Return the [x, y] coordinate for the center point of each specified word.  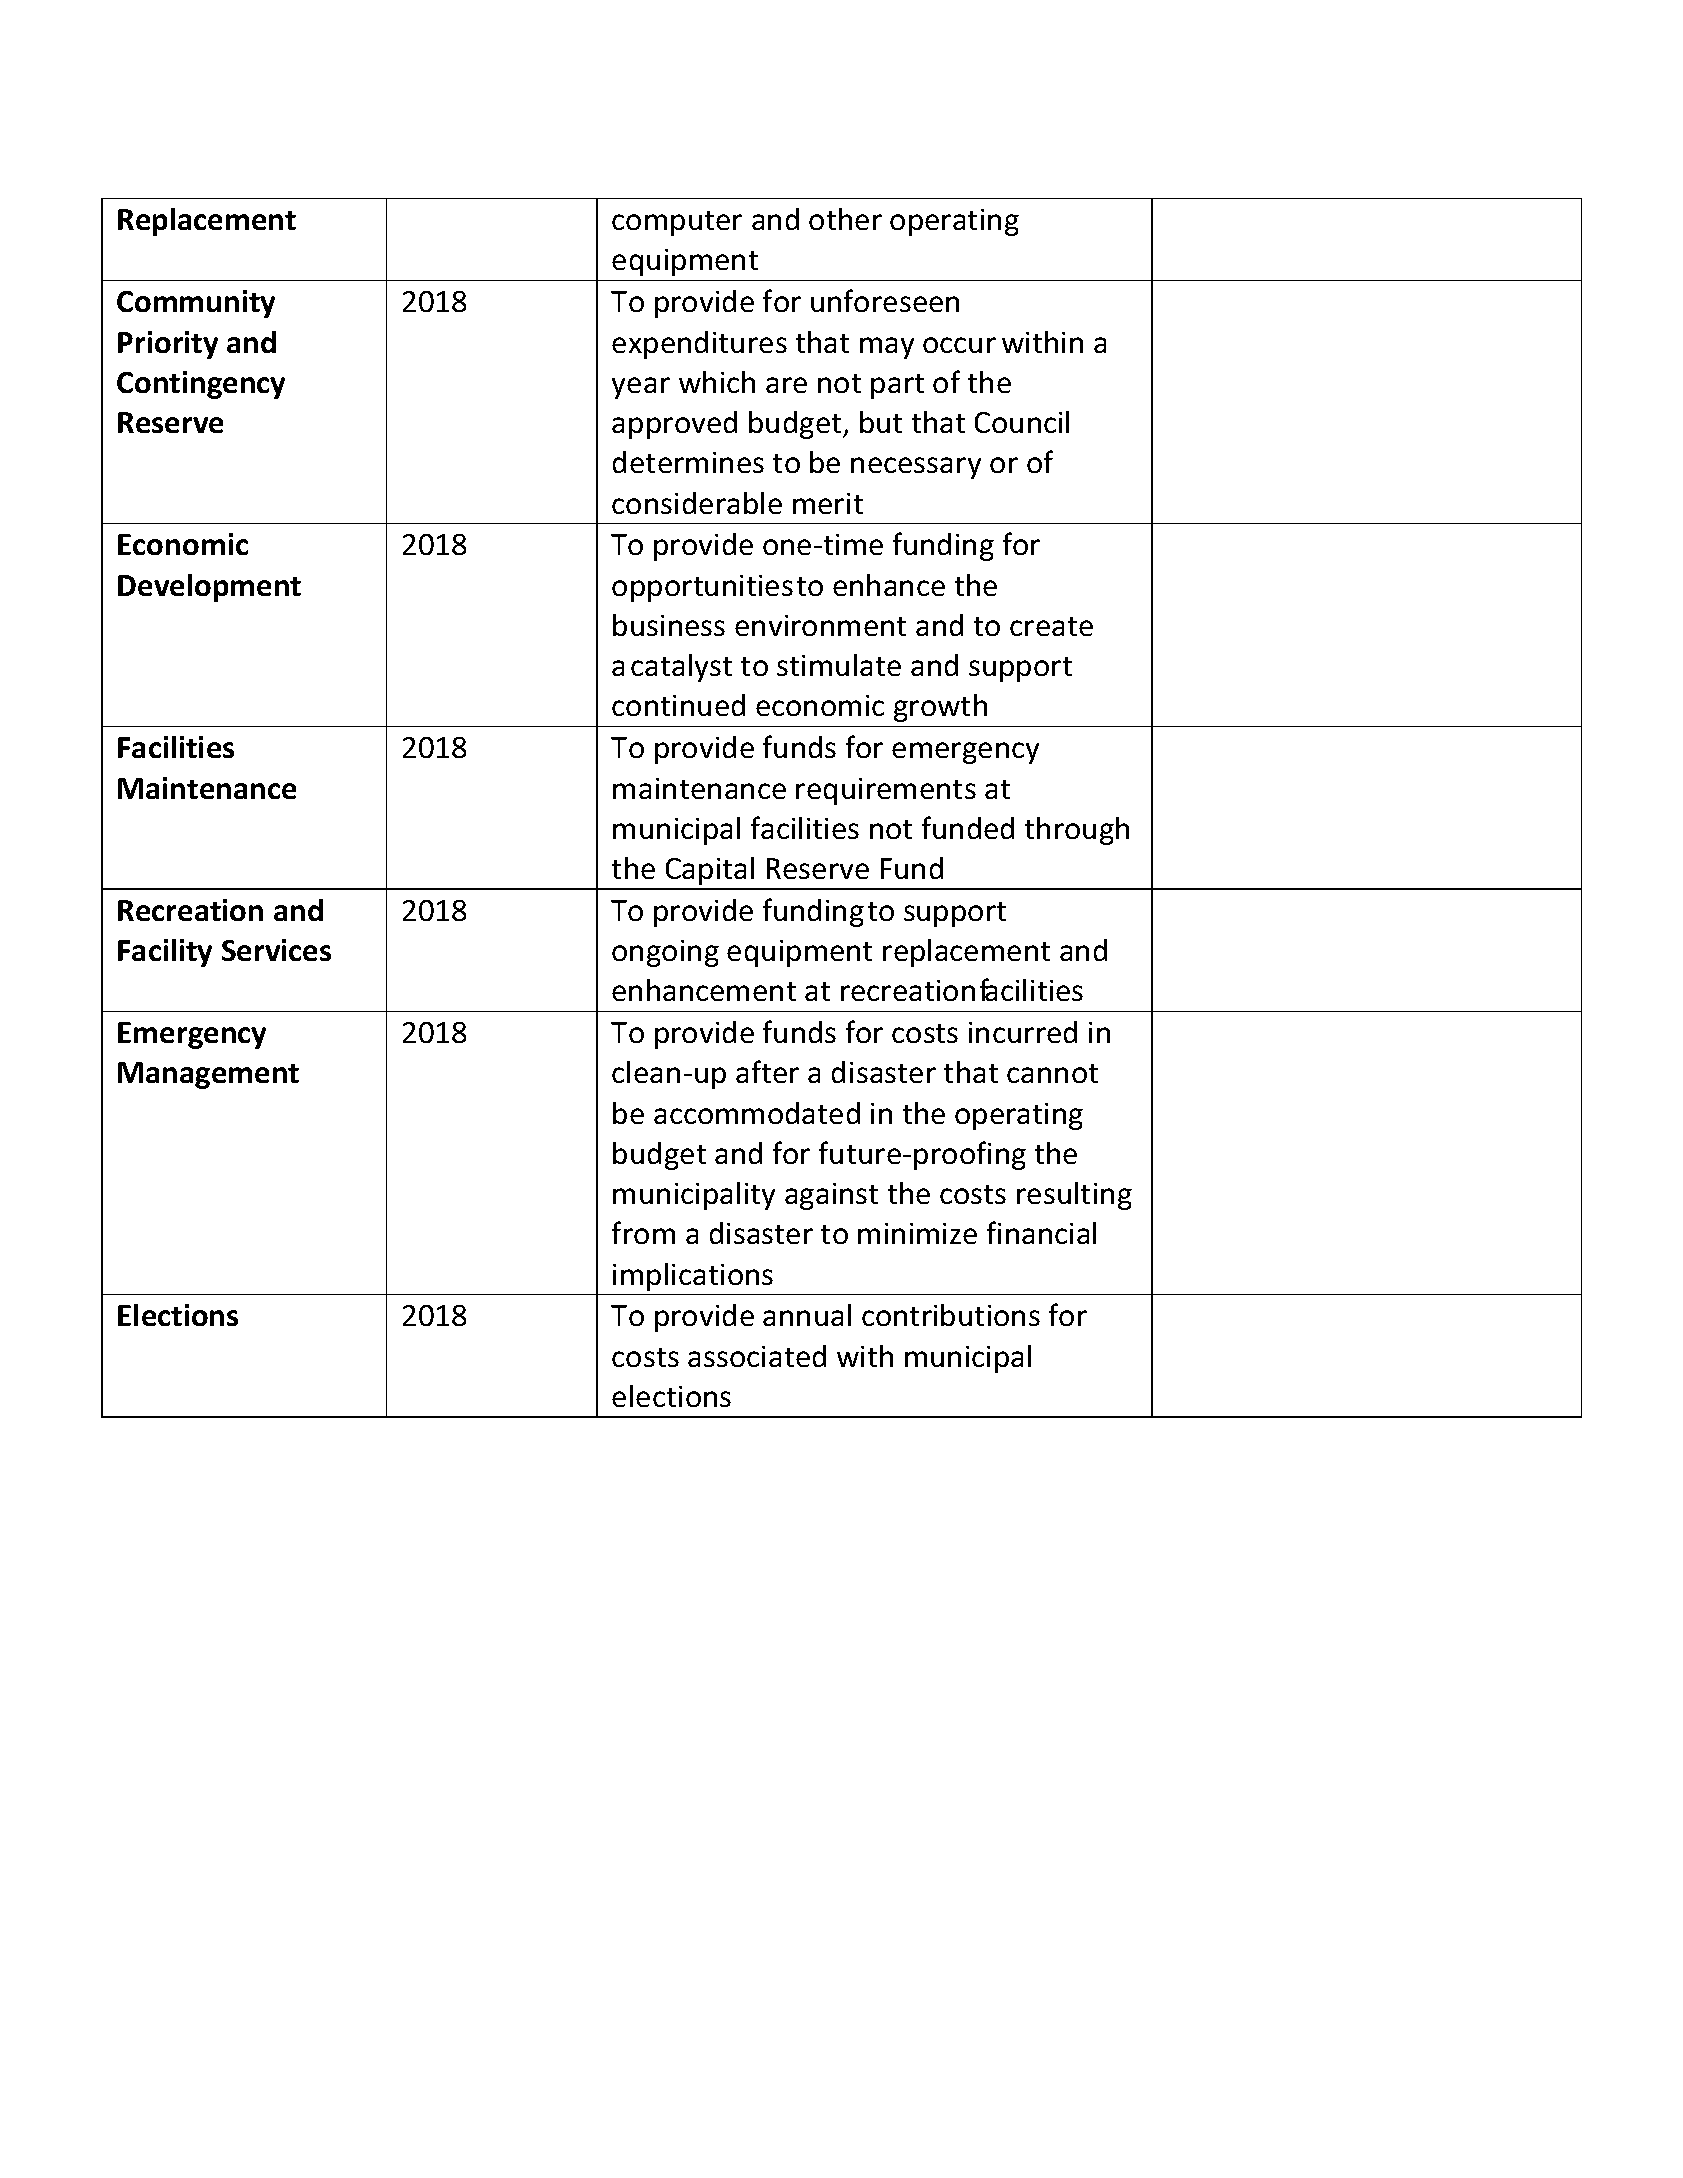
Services [276, 950]
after [767, 1071]
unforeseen [885, 300]
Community [196, 304]
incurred [1023, 1032]
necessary [916, 468]
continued [678, 705]
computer [677, 223]
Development [209, 588]
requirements [886, 791]
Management [208, 1075]
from [643, 1232]
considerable [697, 503]
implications [693, 1277]
